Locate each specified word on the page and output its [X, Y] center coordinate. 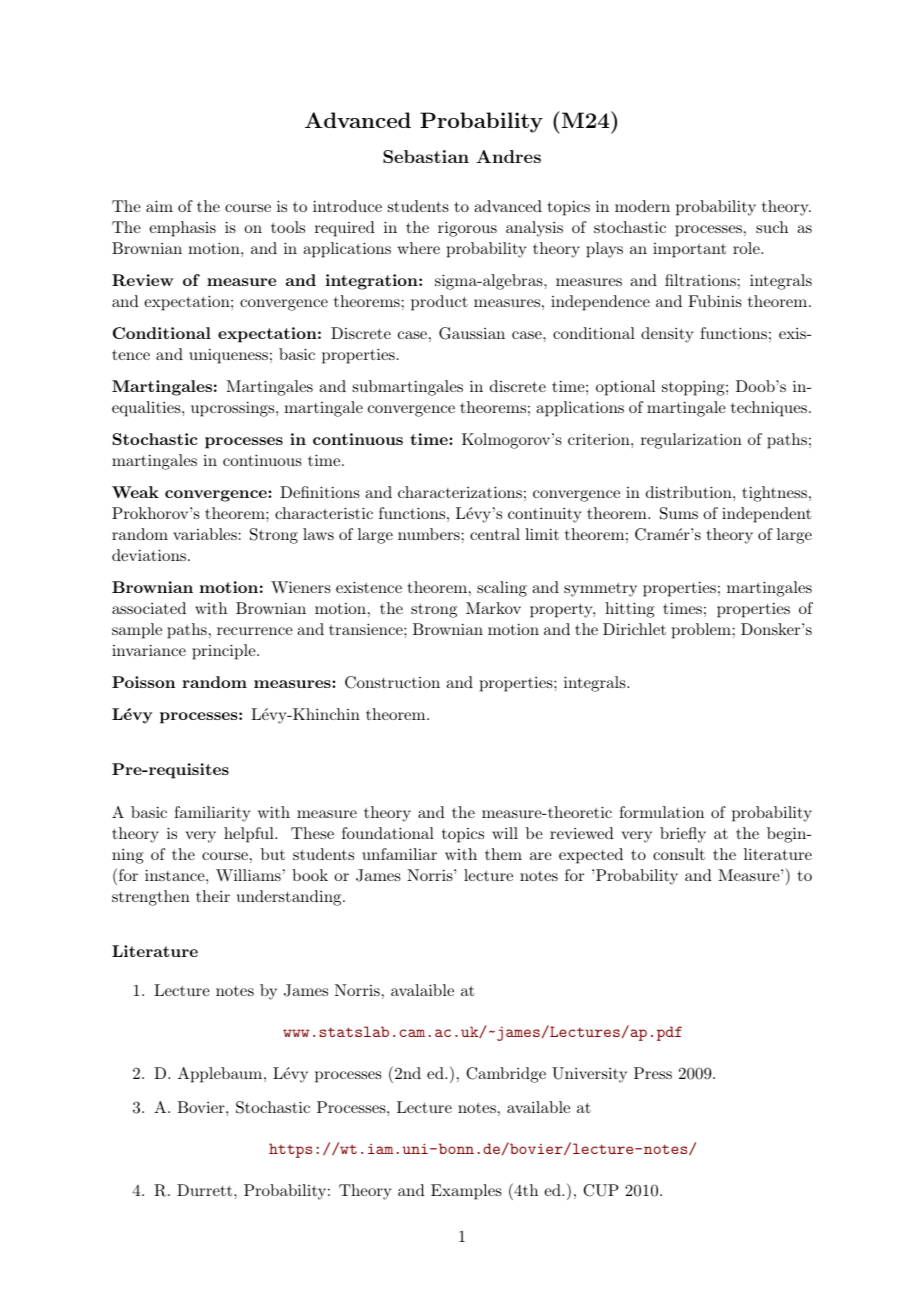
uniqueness [228, 356]
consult [679, 854]
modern [642, 206]
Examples [466, 1192]
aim [159, 206]
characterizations [460, 492]
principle [225, 652]
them [503, 854]
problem [701, 631]
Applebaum [221, 1075]
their [213, 896]
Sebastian [426, 157]
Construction [392, 682]
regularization [691, 441]
